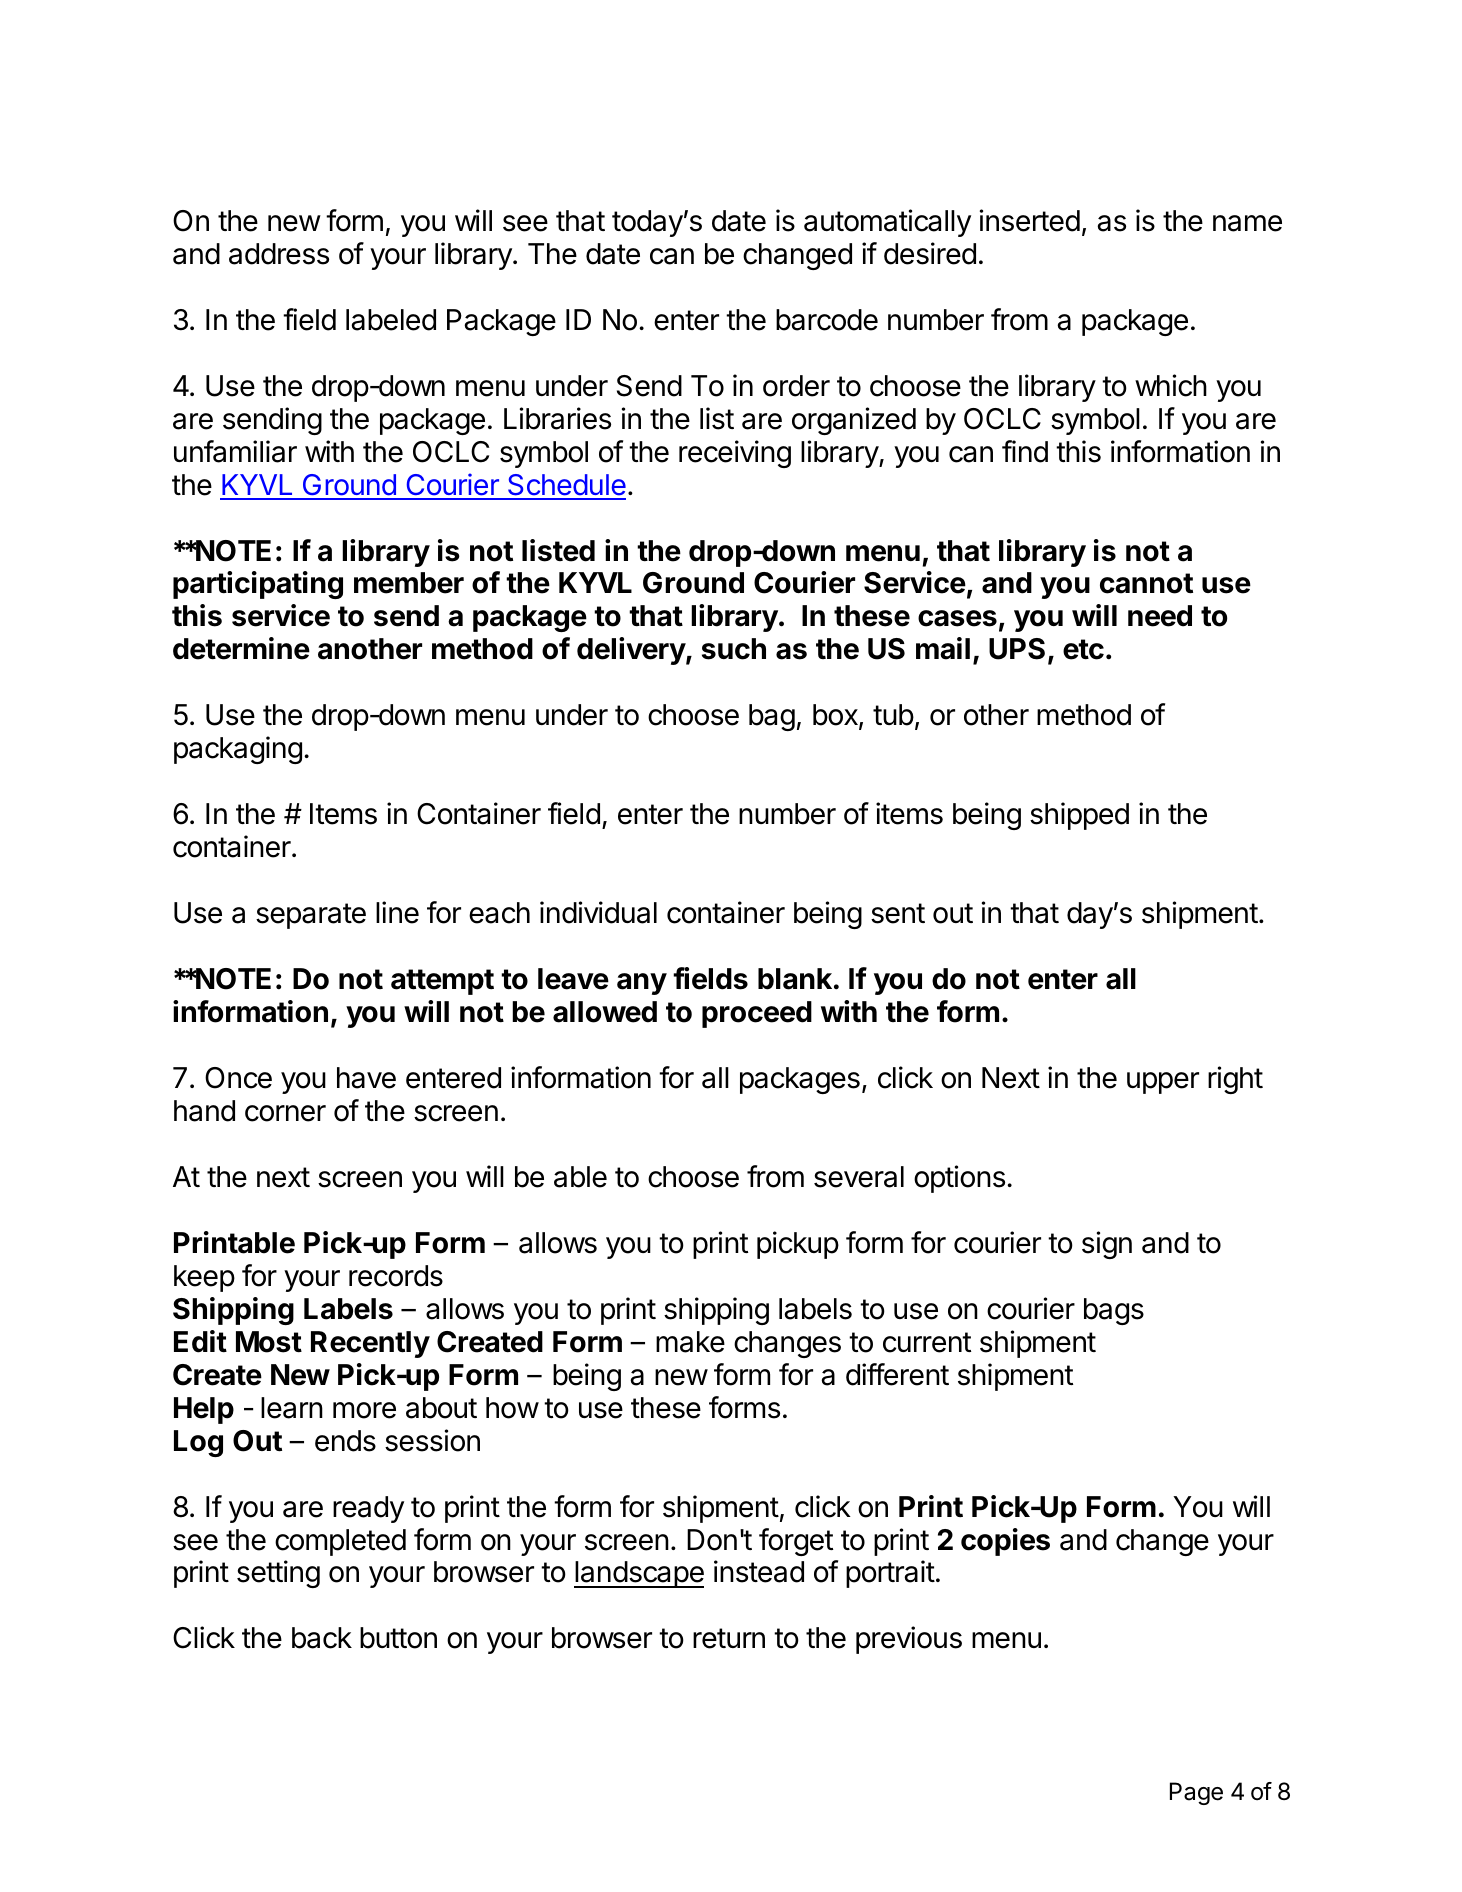 This screenshot has height=1892, width=1462. What do you see at coordinates (1030, 220) in the screenshot?
I see `inserted` at bounding box center [1030, 220].
